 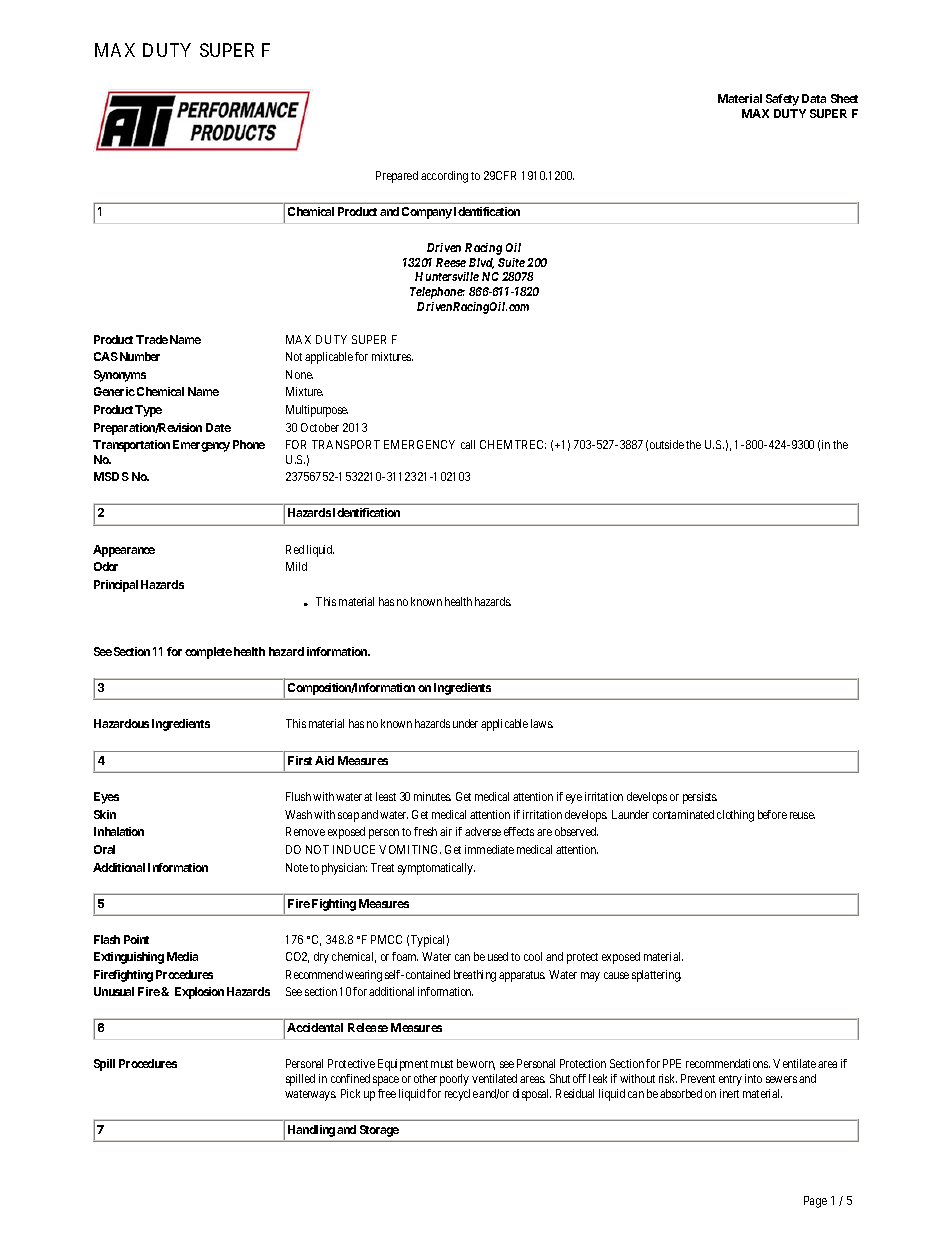 What do you see at coordinates (397, 177) in the page?
I see `Prepared` at bounding box center [397, 177].
